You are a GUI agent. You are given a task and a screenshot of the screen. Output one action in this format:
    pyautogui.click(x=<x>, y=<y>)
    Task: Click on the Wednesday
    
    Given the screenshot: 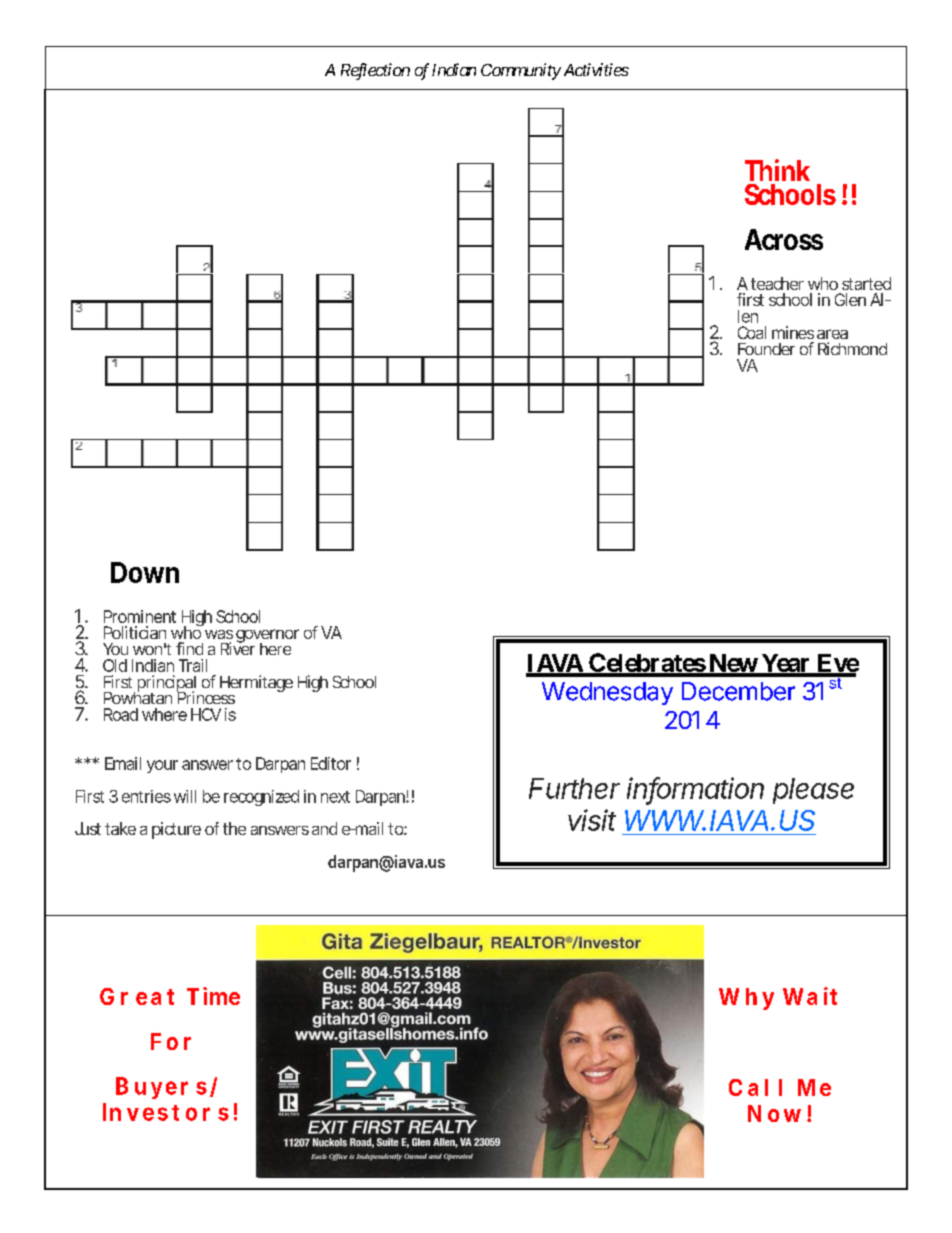 What is the action you would take?
    pyautogui.click(x=607, y=693)
